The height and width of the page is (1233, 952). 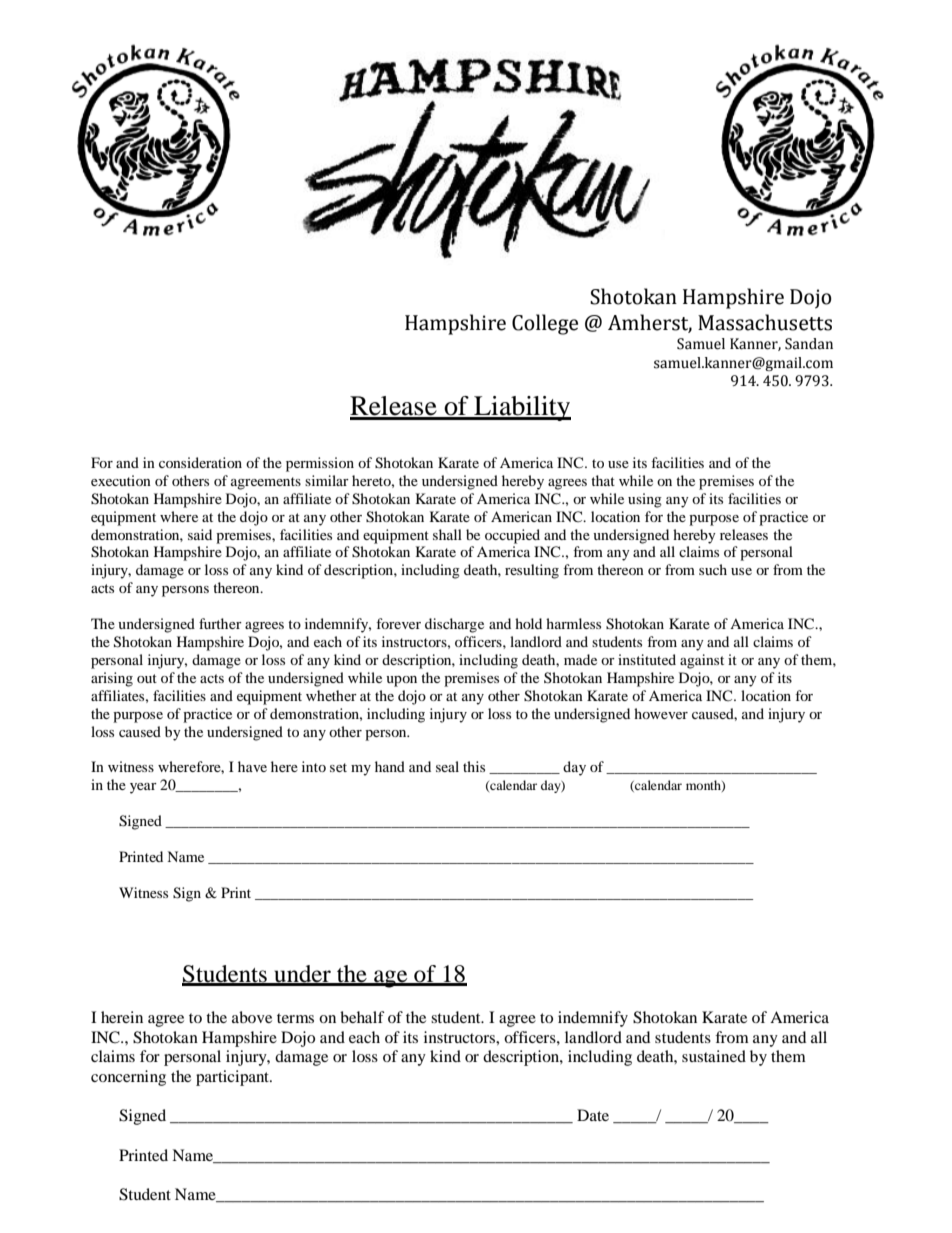 What do you see at coordinates (447, 766) in the page?
I see `seal` at bounding box center [447, 766].
